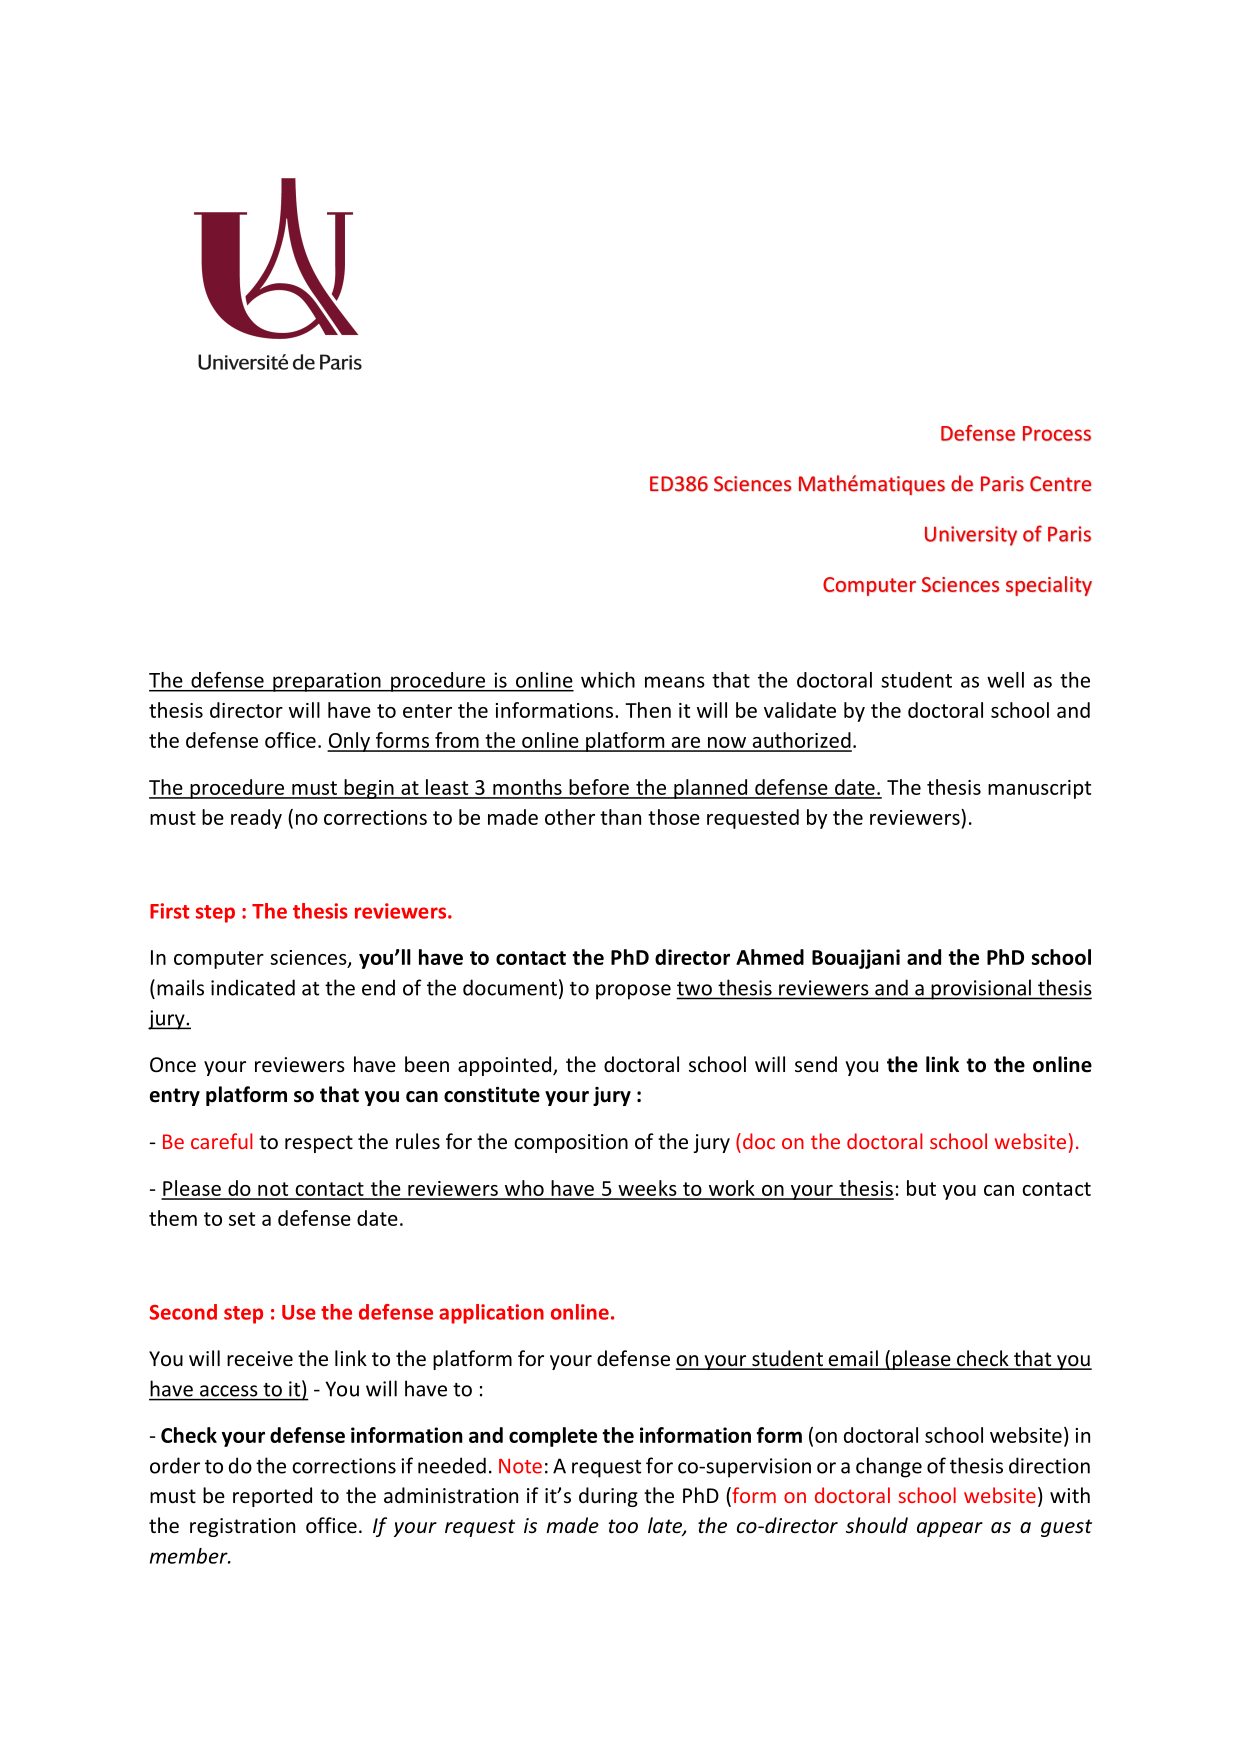 Image resolution: width=1237 pixels, height=1750 pixels. I want to click on which, so click(608, 680).
